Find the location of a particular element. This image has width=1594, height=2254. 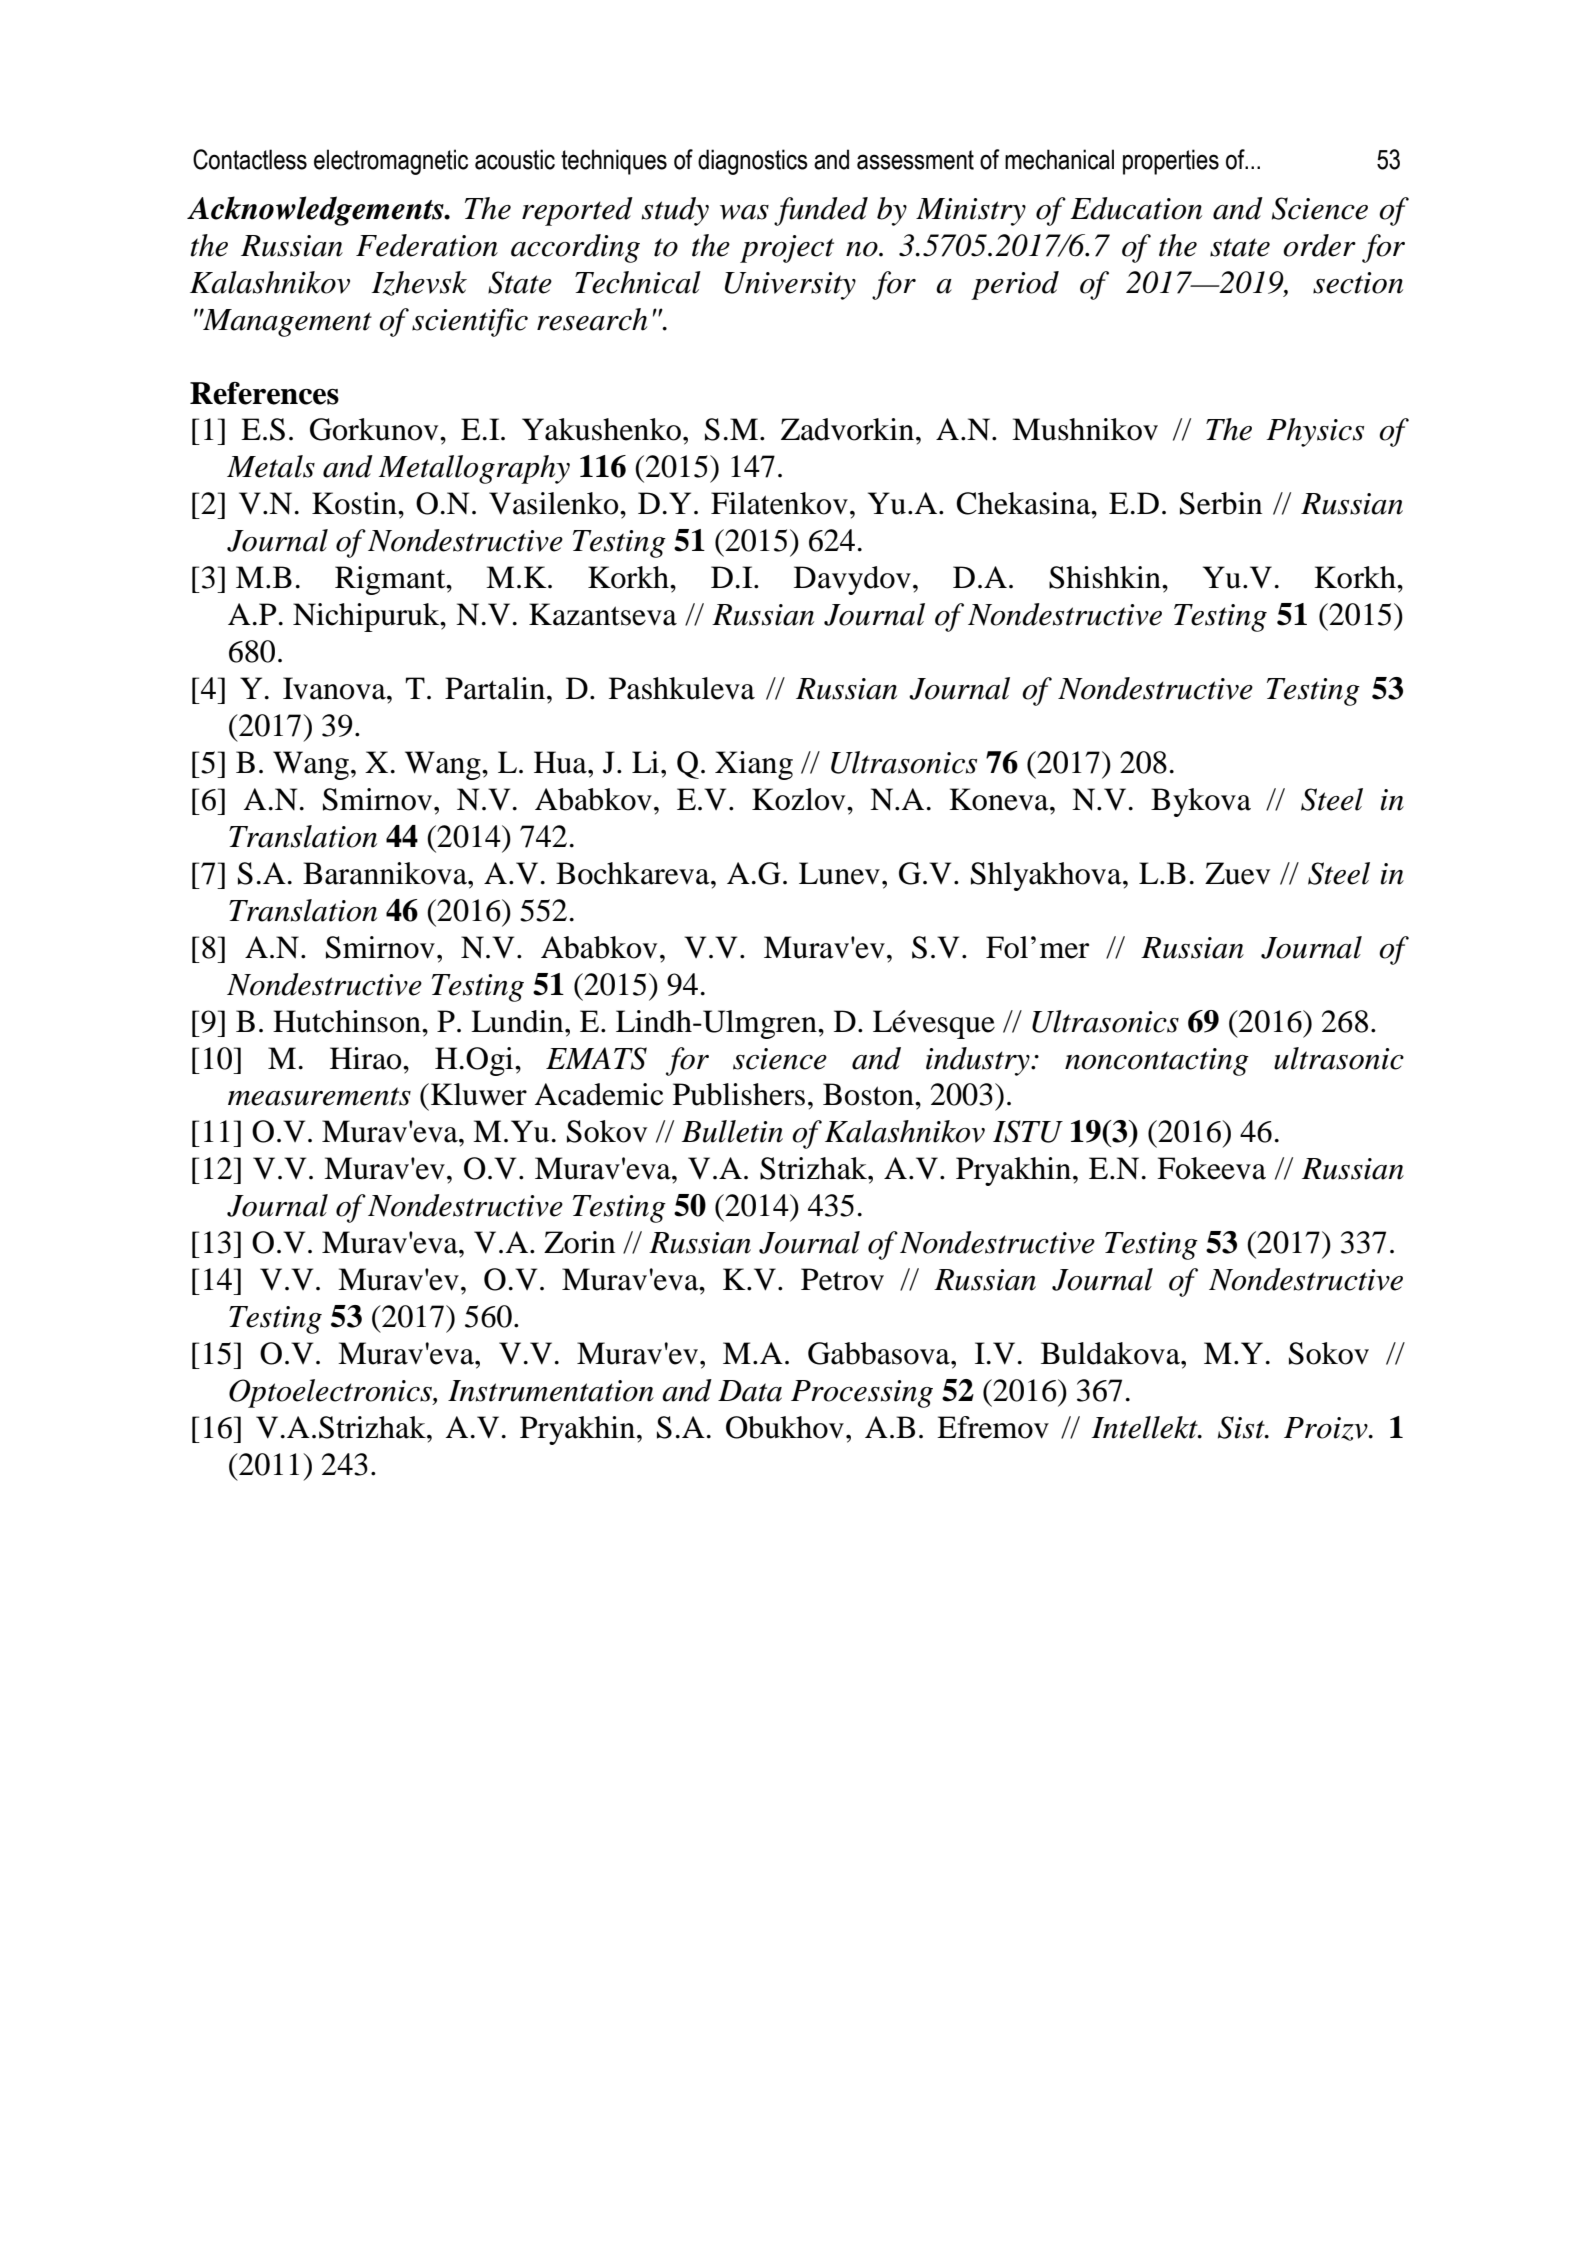

electromagnetic is located at coordinates (391, 162).
